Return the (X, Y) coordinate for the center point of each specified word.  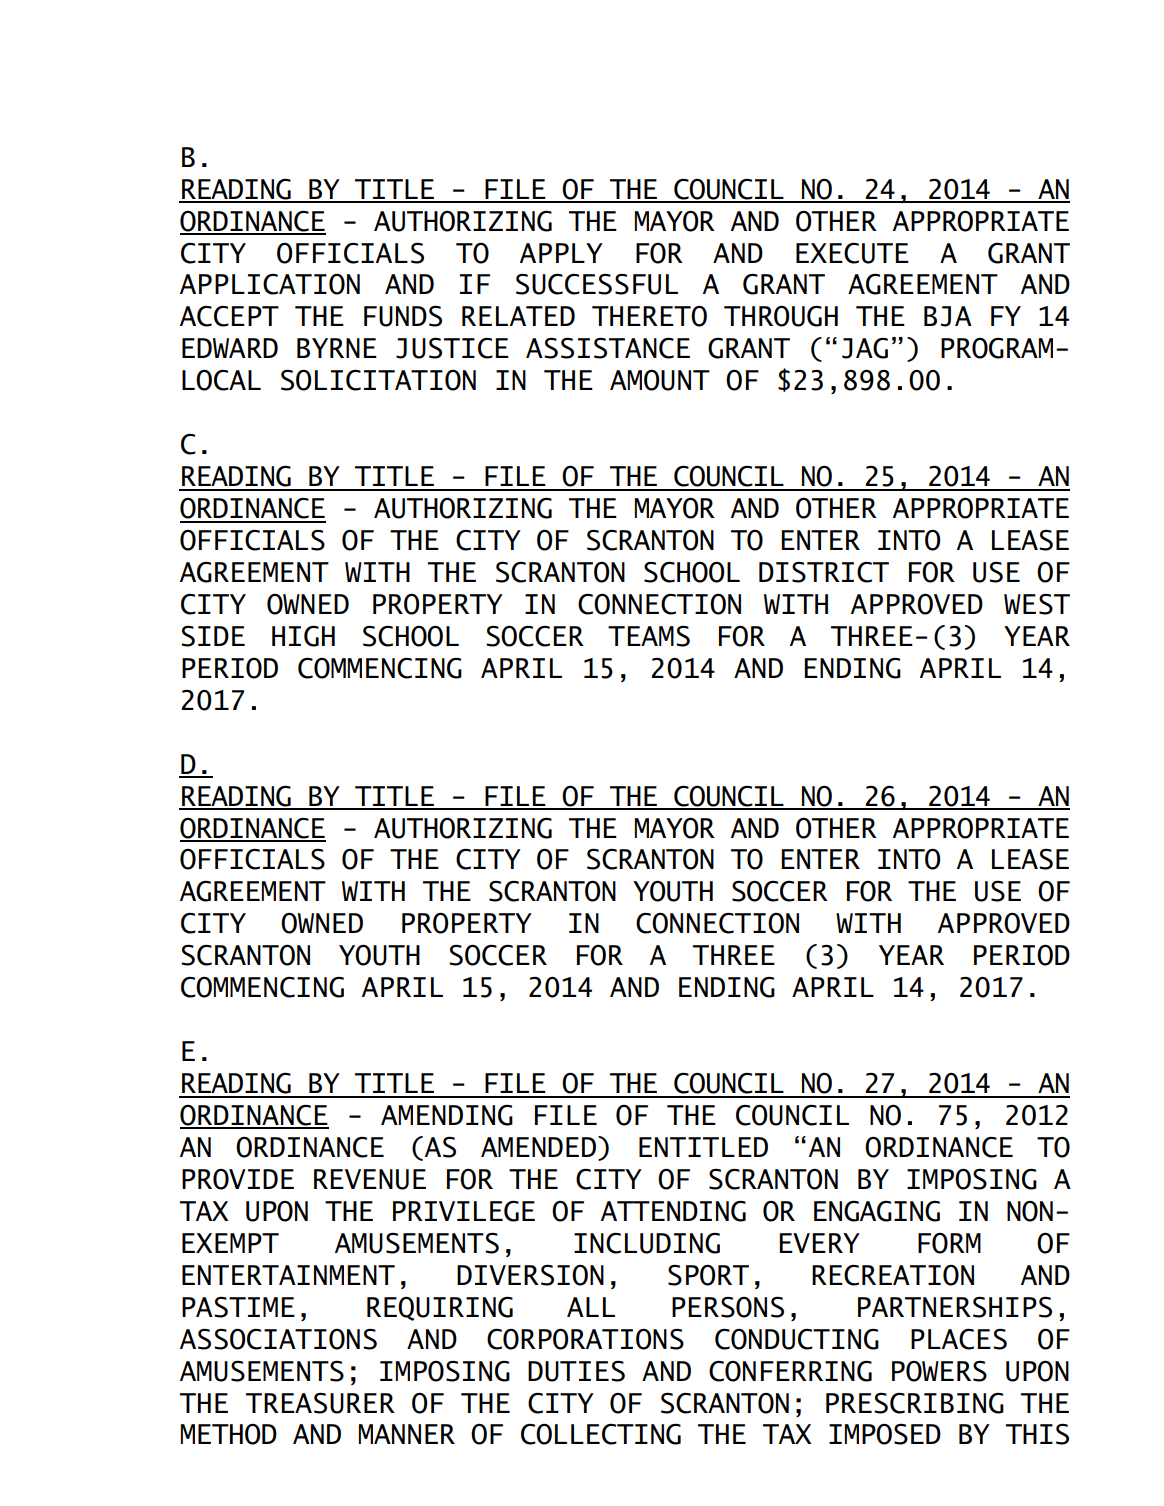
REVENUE (370, 1179)
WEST (1037, 604)
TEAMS (649, 636)
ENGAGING (877, 1211)
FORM (949, 1243)
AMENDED (538, 1147)
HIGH (303, 636)
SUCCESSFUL (597, 284)
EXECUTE (852, 253)
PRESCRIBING (915, 1403)
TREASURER (320, 1403)
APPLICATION (270, 284)
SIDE (213, 636)
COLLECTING (601, 1434)
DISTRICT (824, 572)
